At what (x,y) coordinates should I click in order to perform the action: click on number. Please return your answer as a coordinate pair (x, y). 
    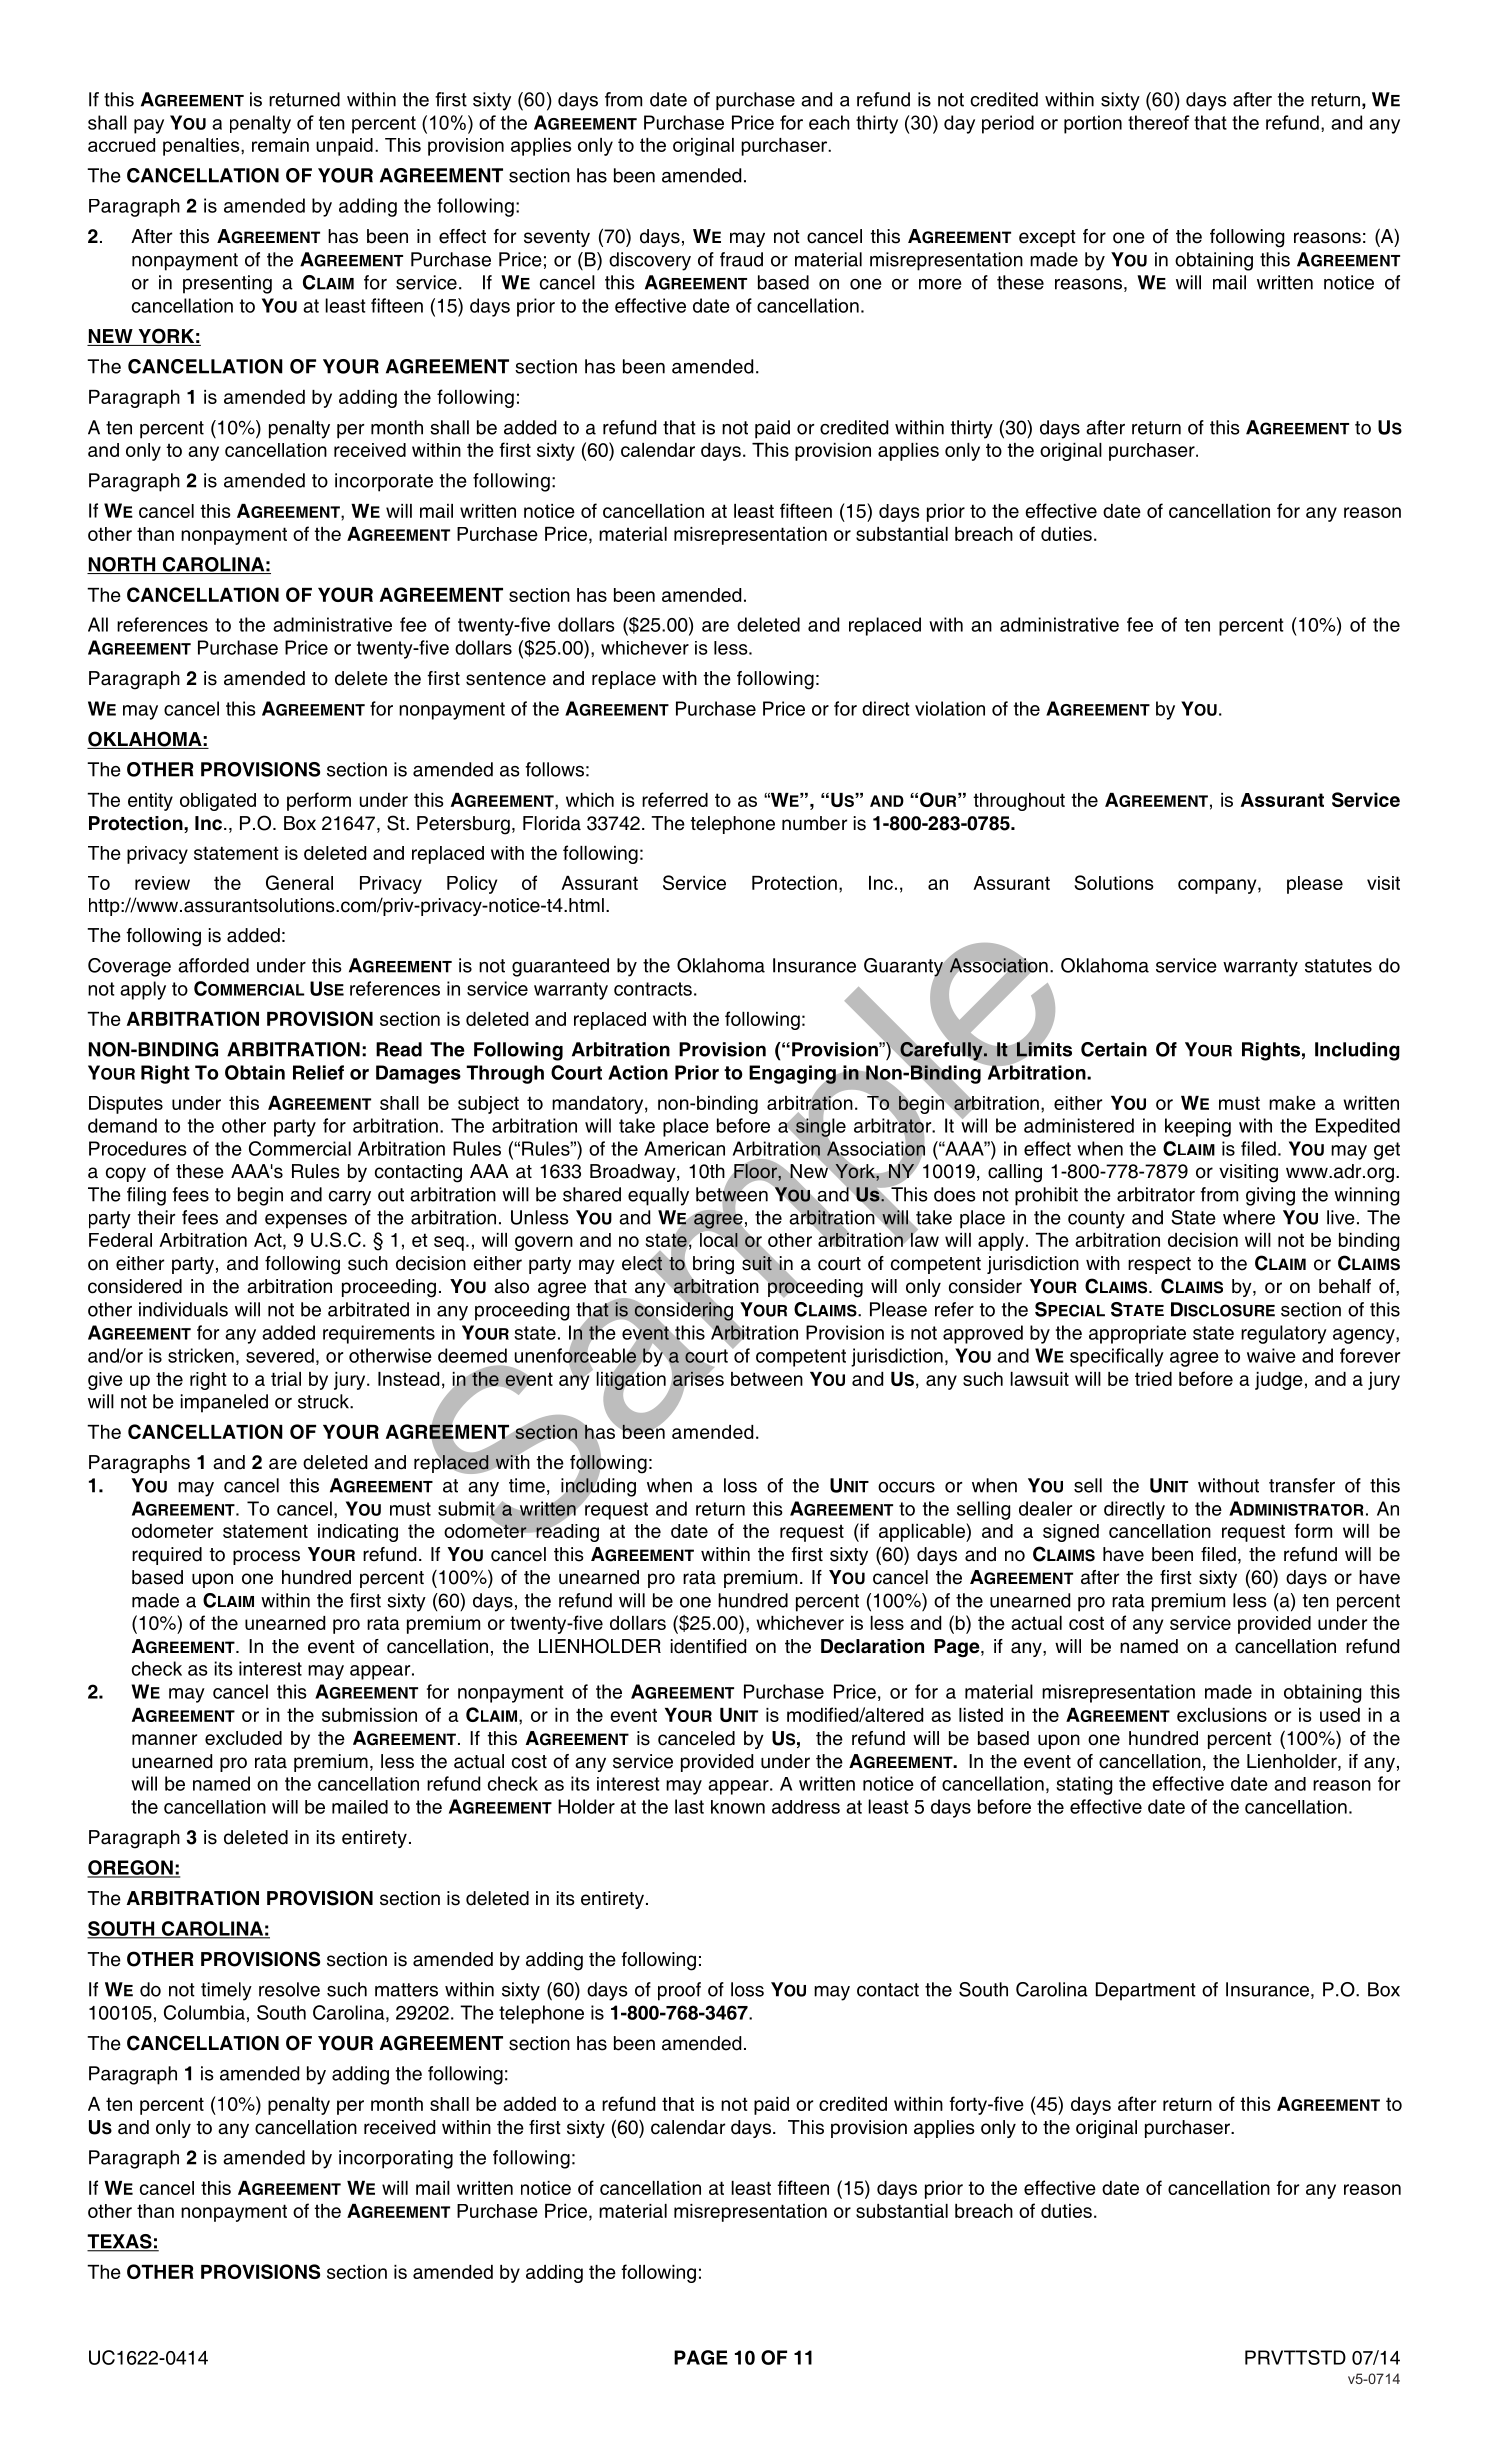
    Looking at the image, I should click on (814, 823).
